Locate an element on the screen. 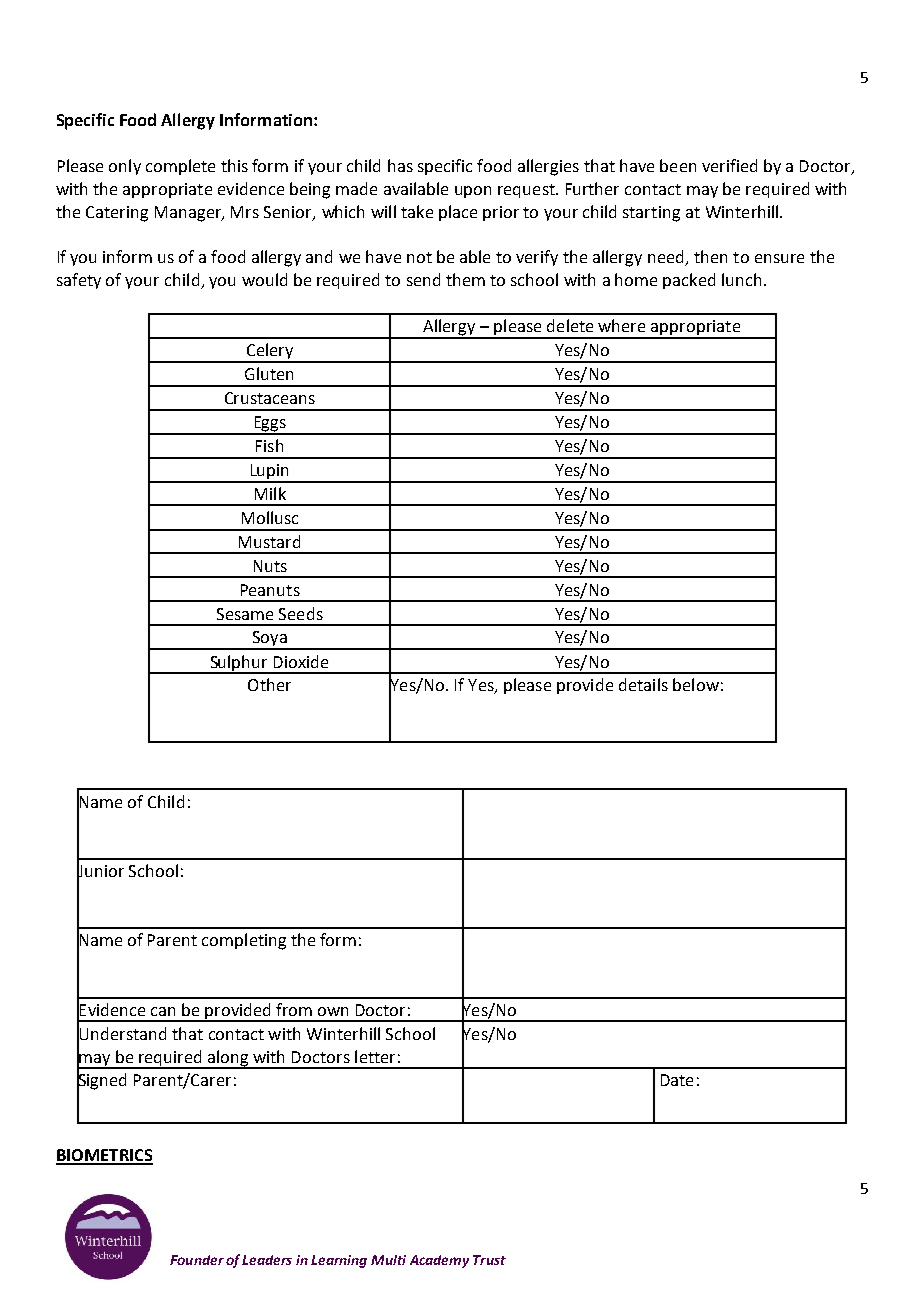 The image size is (924, 1308). Academy is located at coordinates (439, 1261).
